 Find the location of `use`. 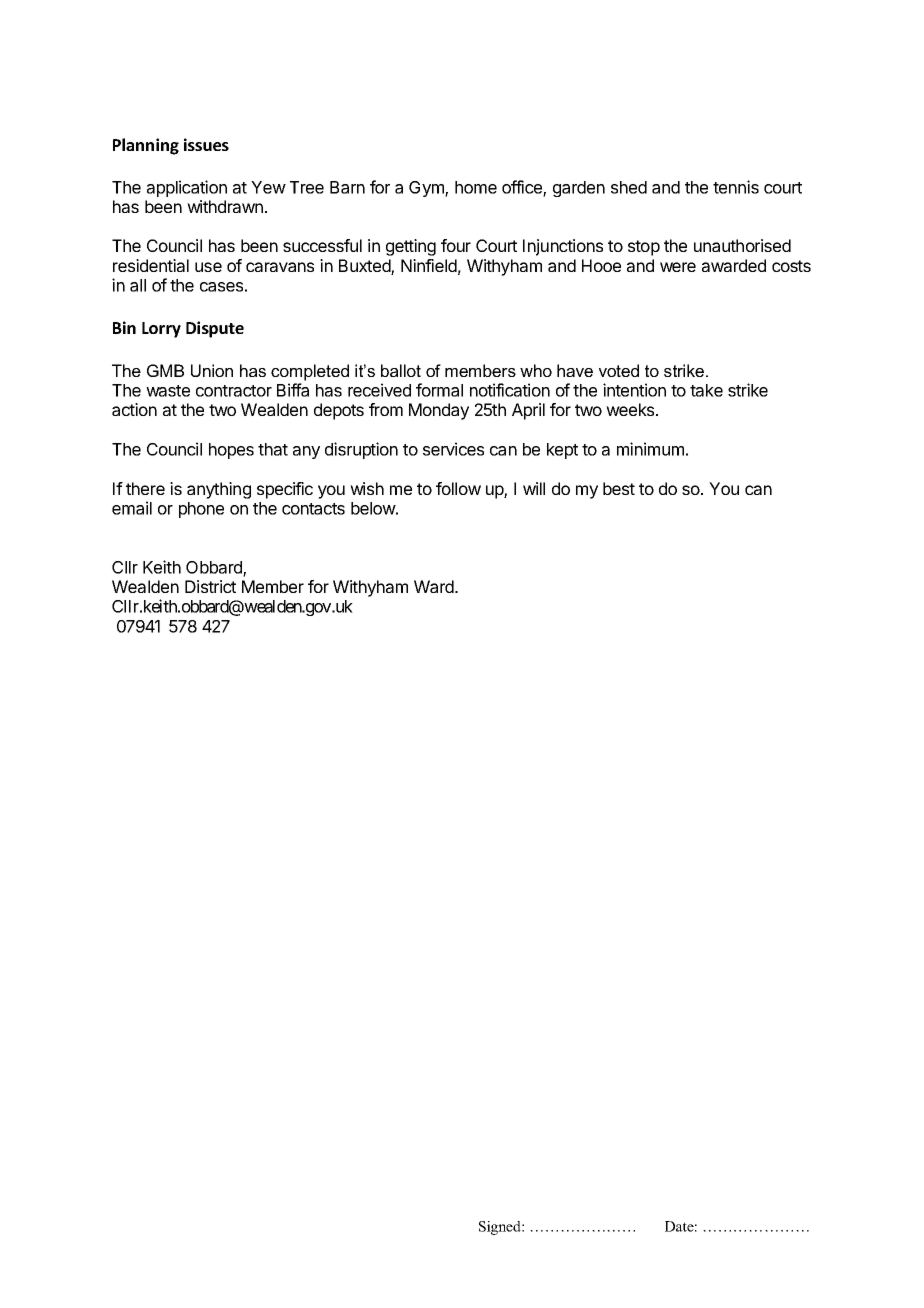

use is located at coordinates (208, 267).
